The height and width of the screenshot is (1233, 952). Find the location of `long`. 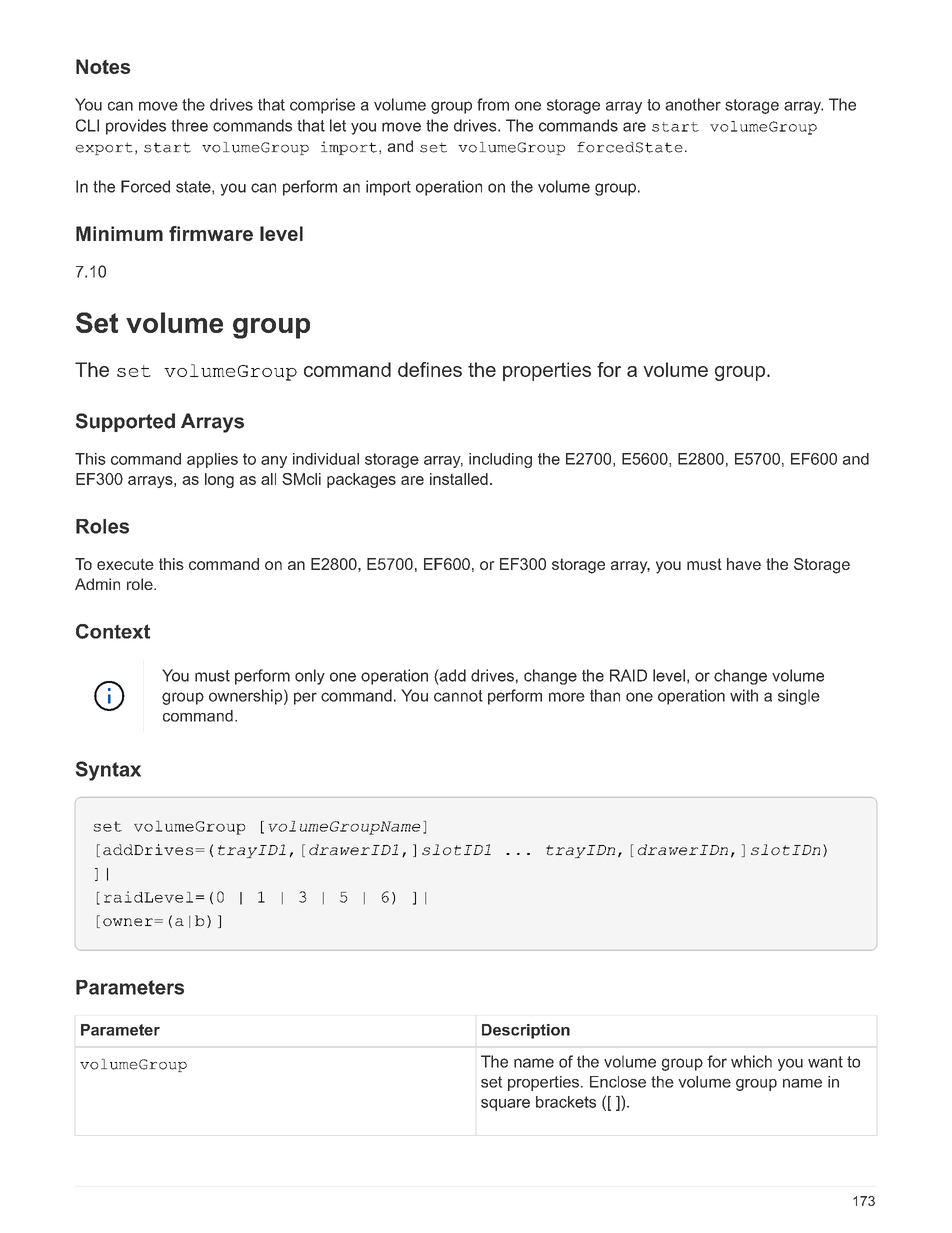

long is located at coordinates (219, 480).
